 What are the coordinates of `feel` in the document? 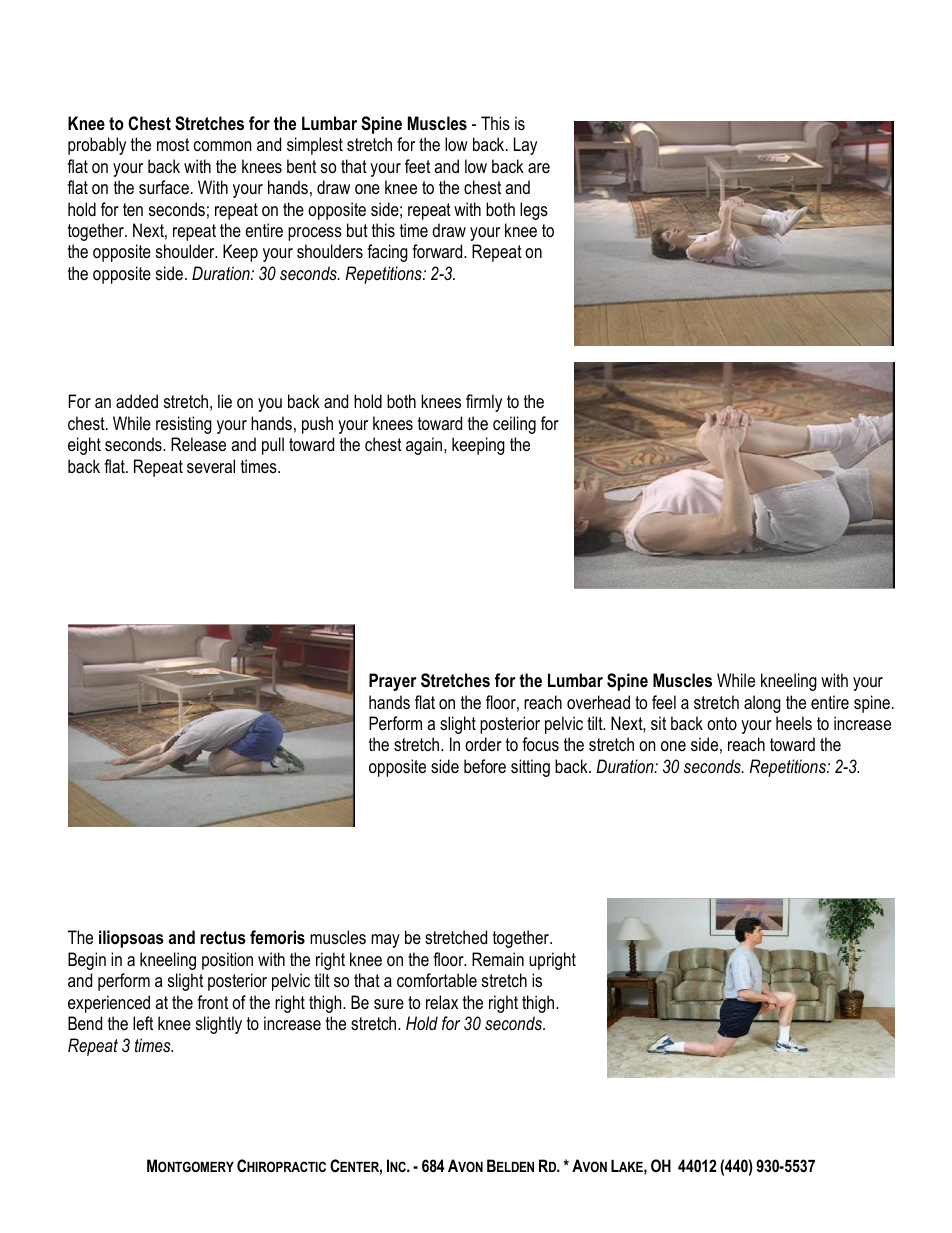 It's located at (664, 702).
